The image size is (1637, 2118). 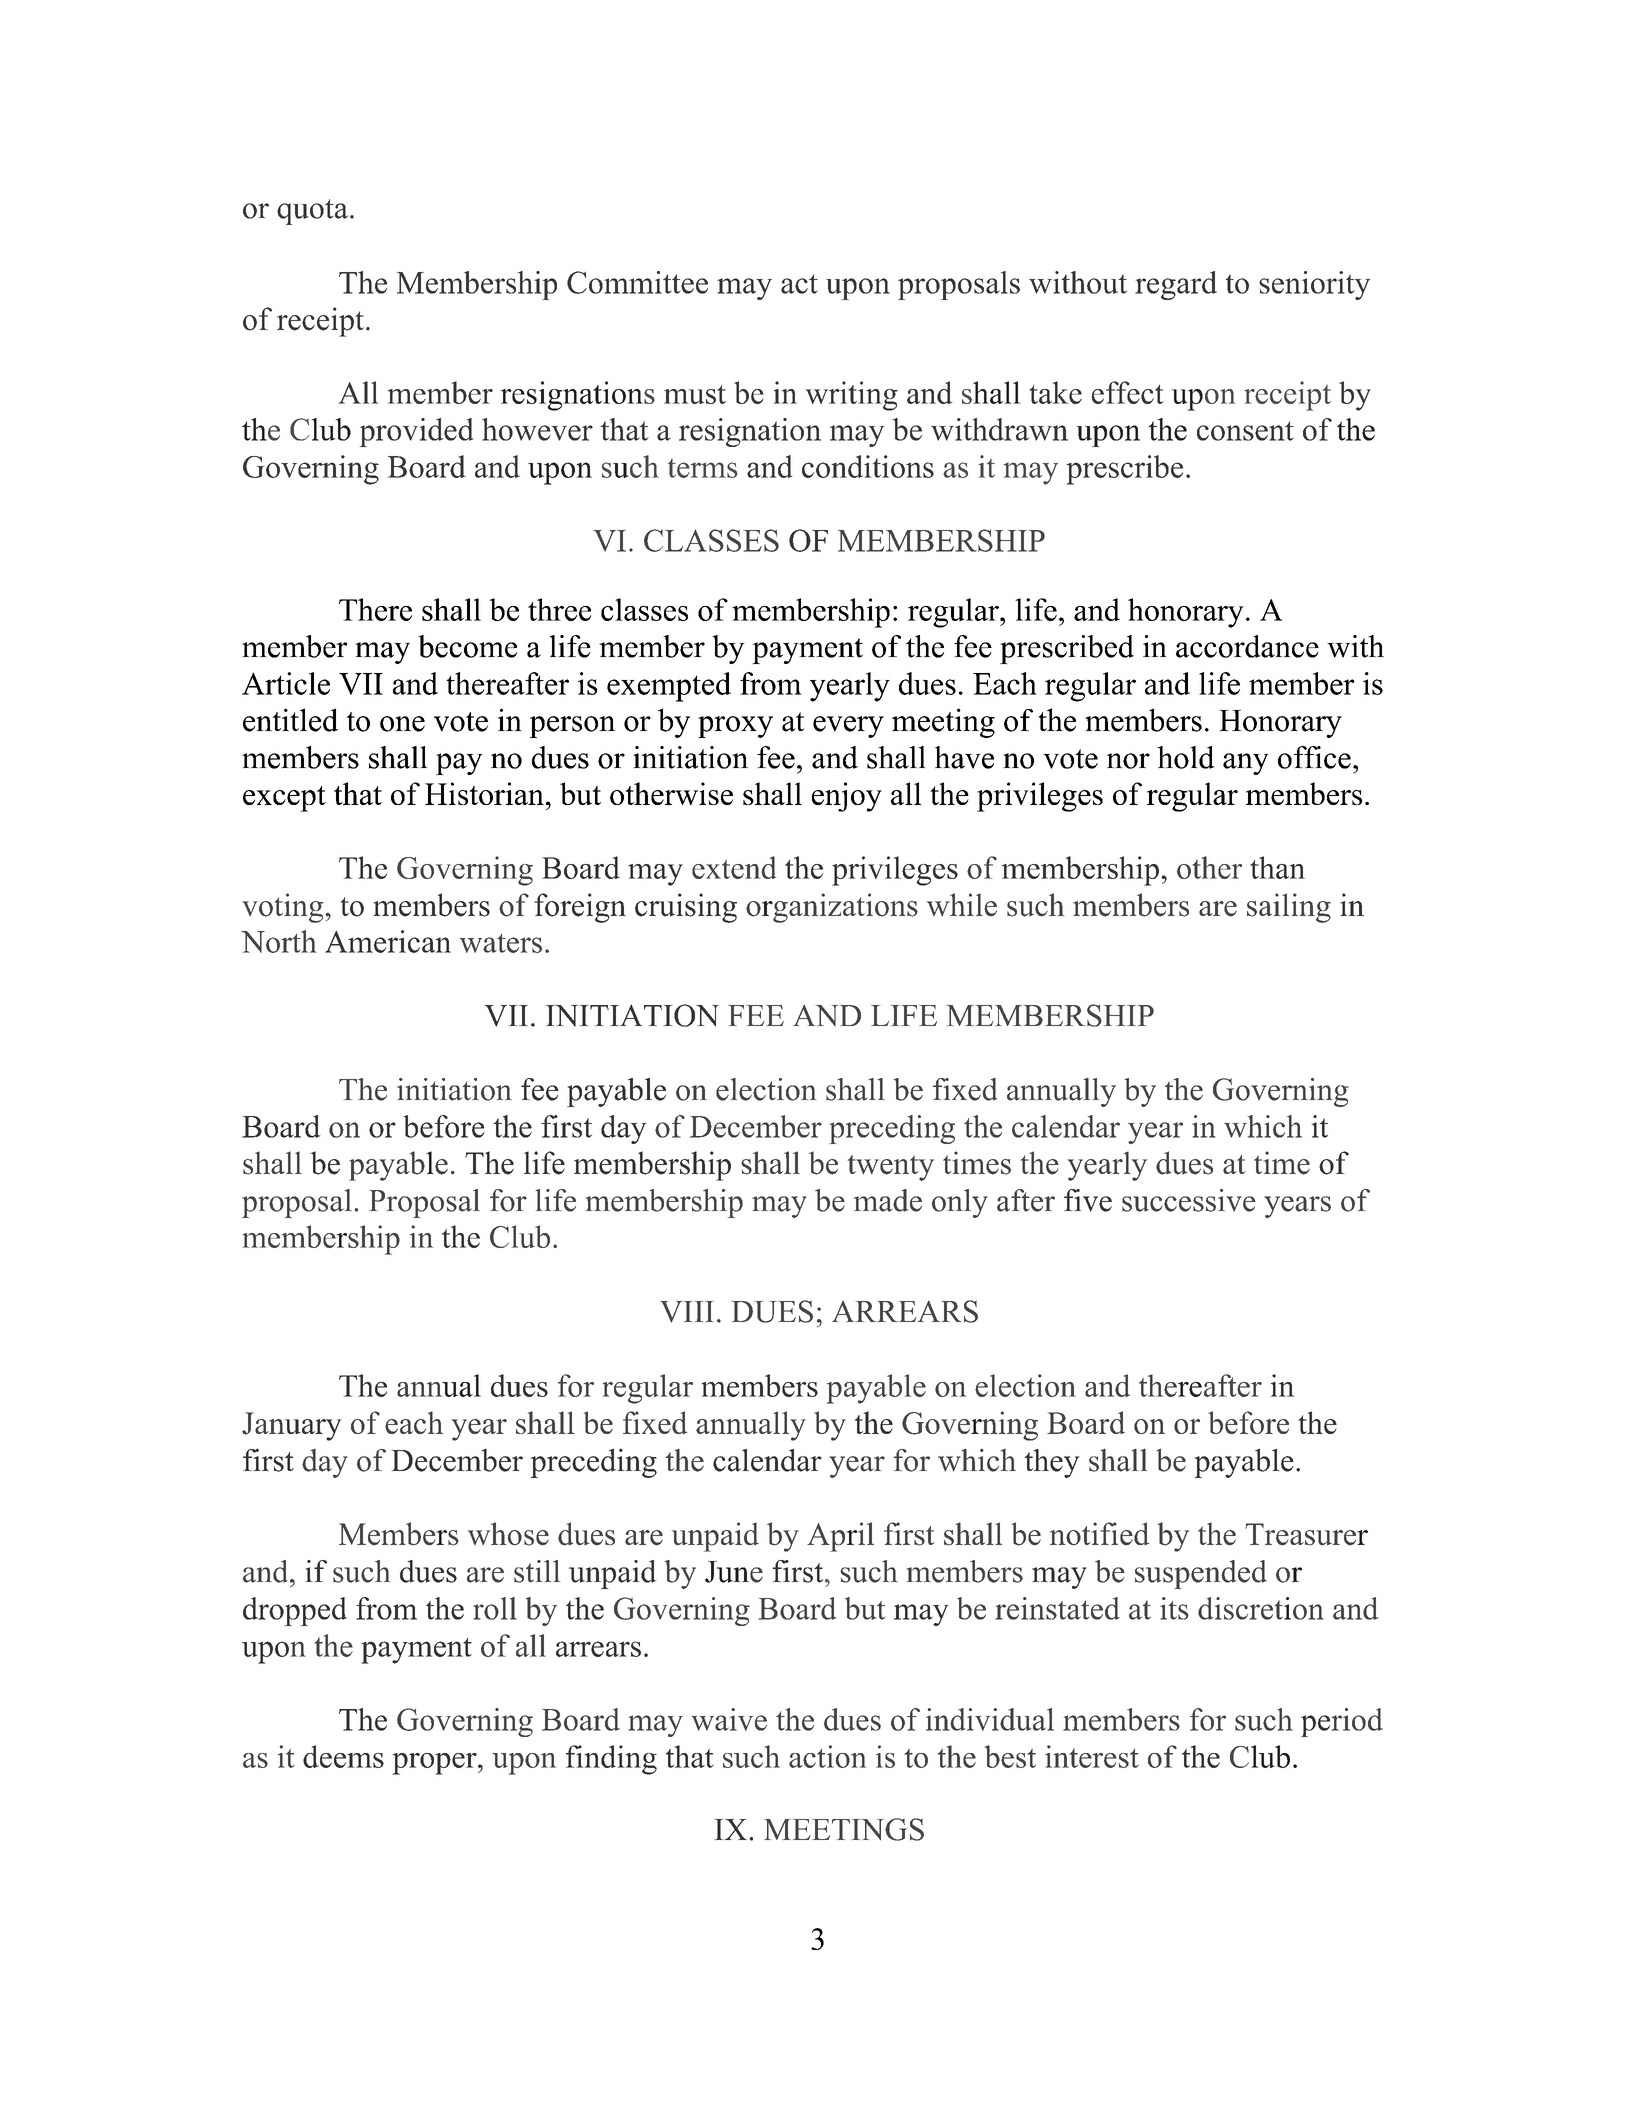 I want to click on accordance, so click(x=1247, y=646).
